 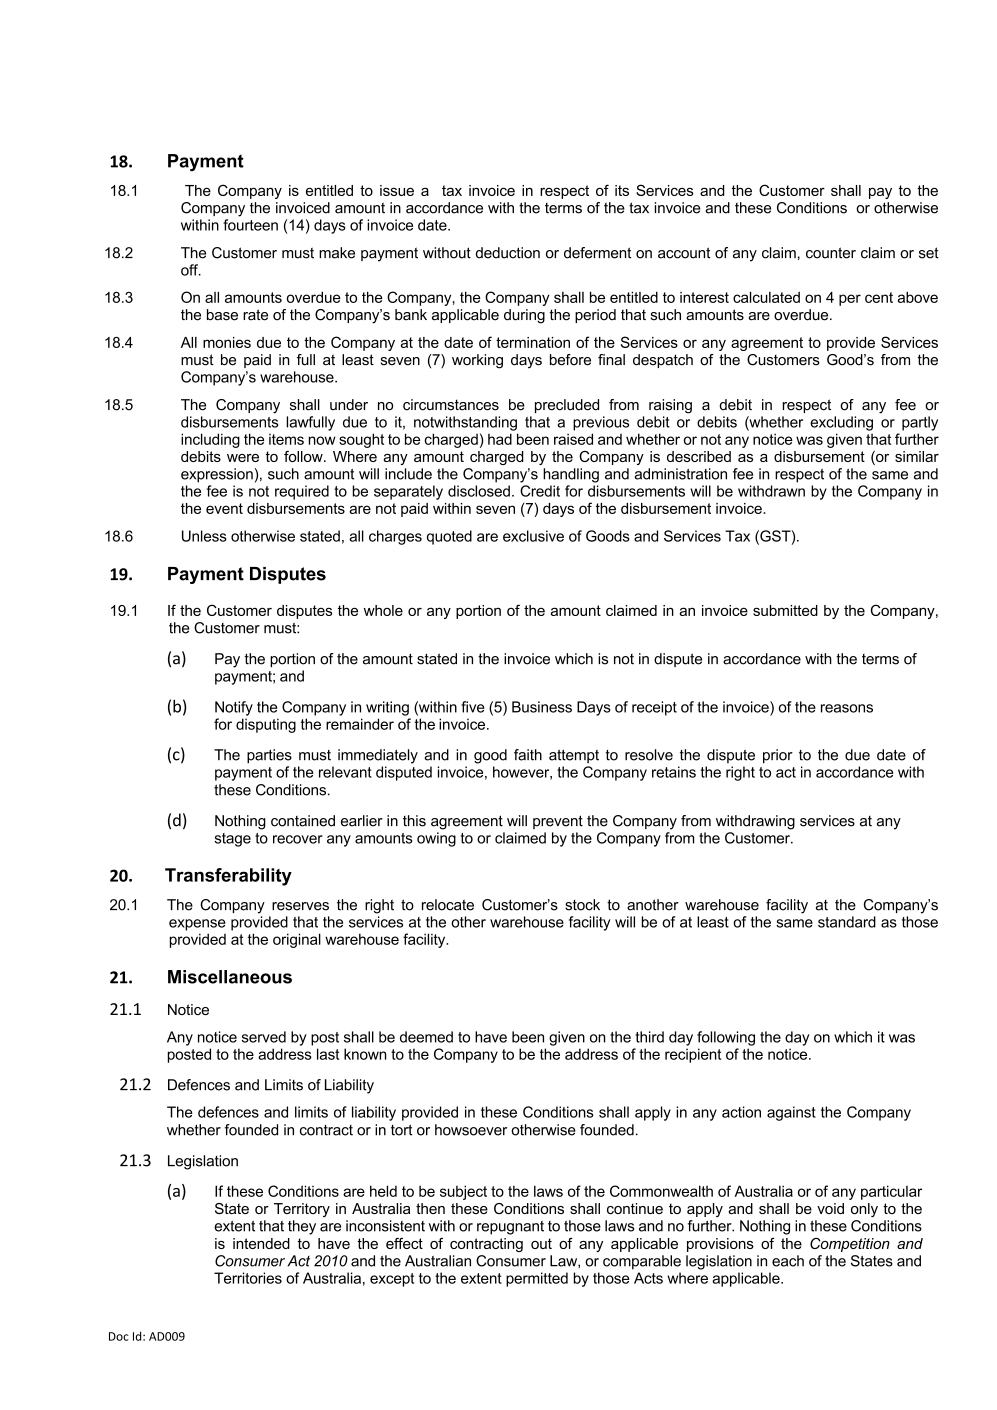 I want to click on fourteen, so click(x=250, y=225).
